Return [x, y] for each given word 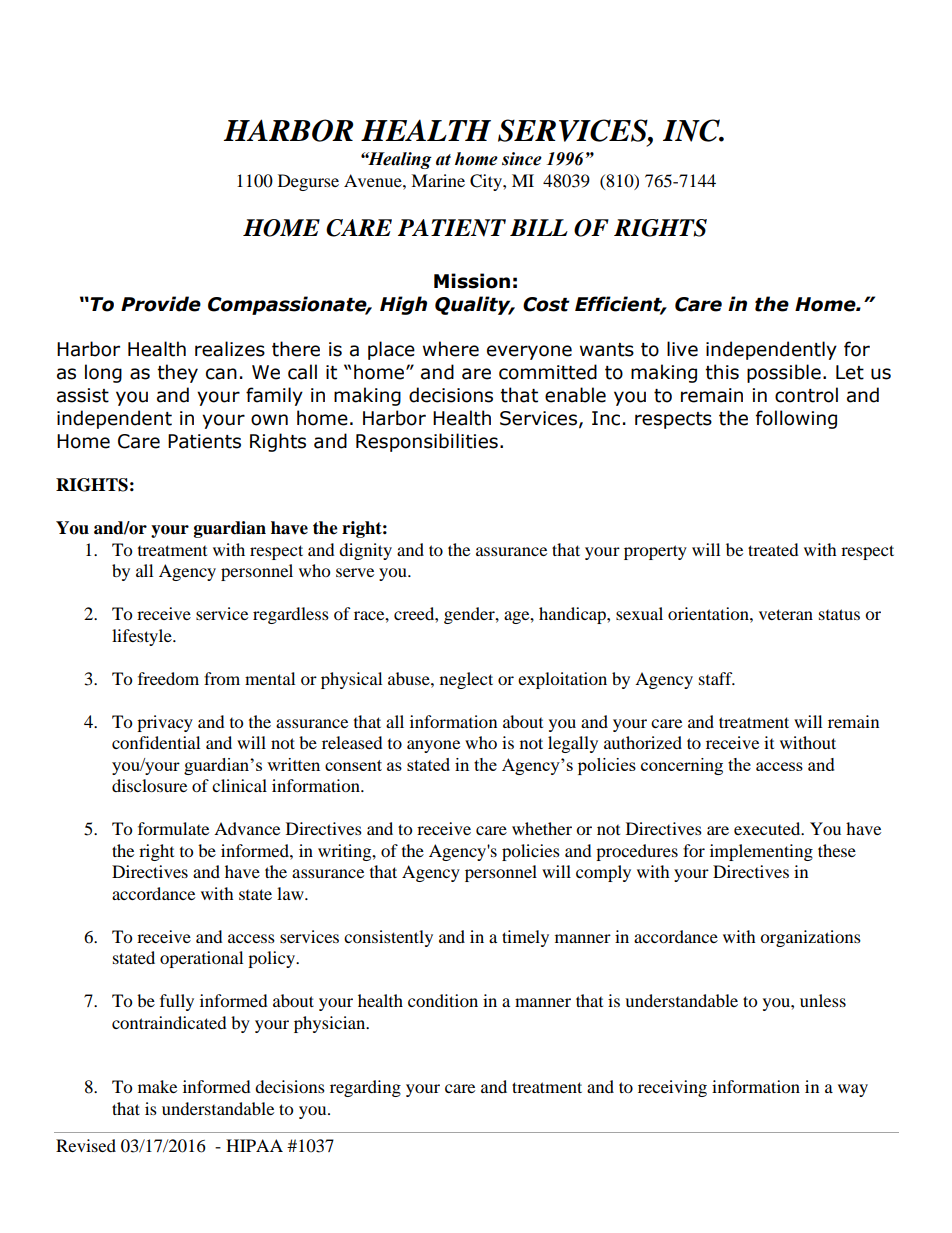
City [487, 182]
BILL [539, 227]
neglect [466, 680]
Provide [161, 304]
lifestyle [143, 637]
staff [717, 678]
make [157, 1086]
